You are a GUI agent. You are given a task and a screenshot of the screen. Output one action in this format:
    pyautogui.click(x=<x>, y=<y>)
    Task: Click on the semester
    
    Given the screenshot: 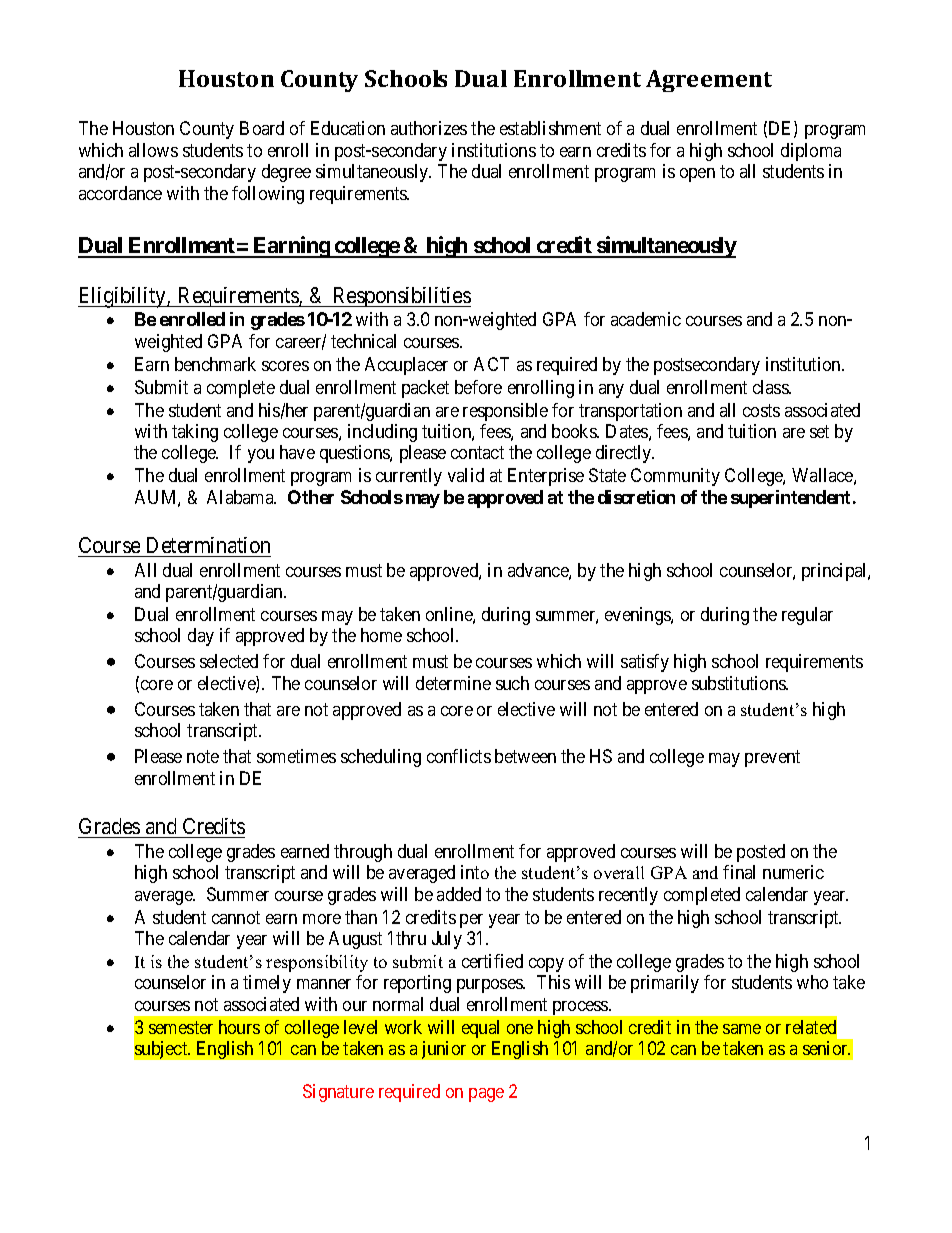 What is the action you would take?
    pyautogui.click(x=181, y=1027)
